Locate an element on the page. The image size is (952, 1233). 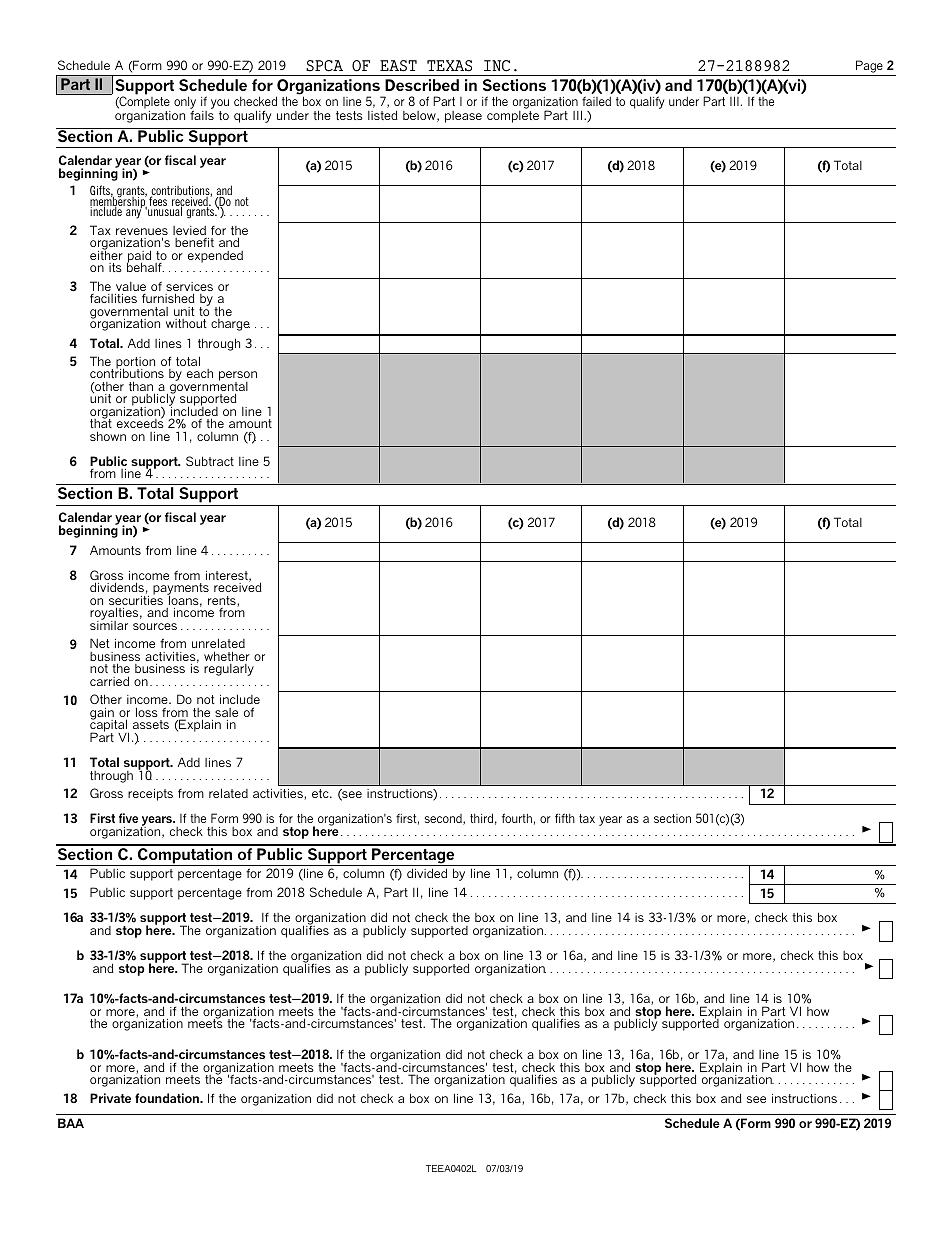
foundation is located at coordinates (168, 1098).
